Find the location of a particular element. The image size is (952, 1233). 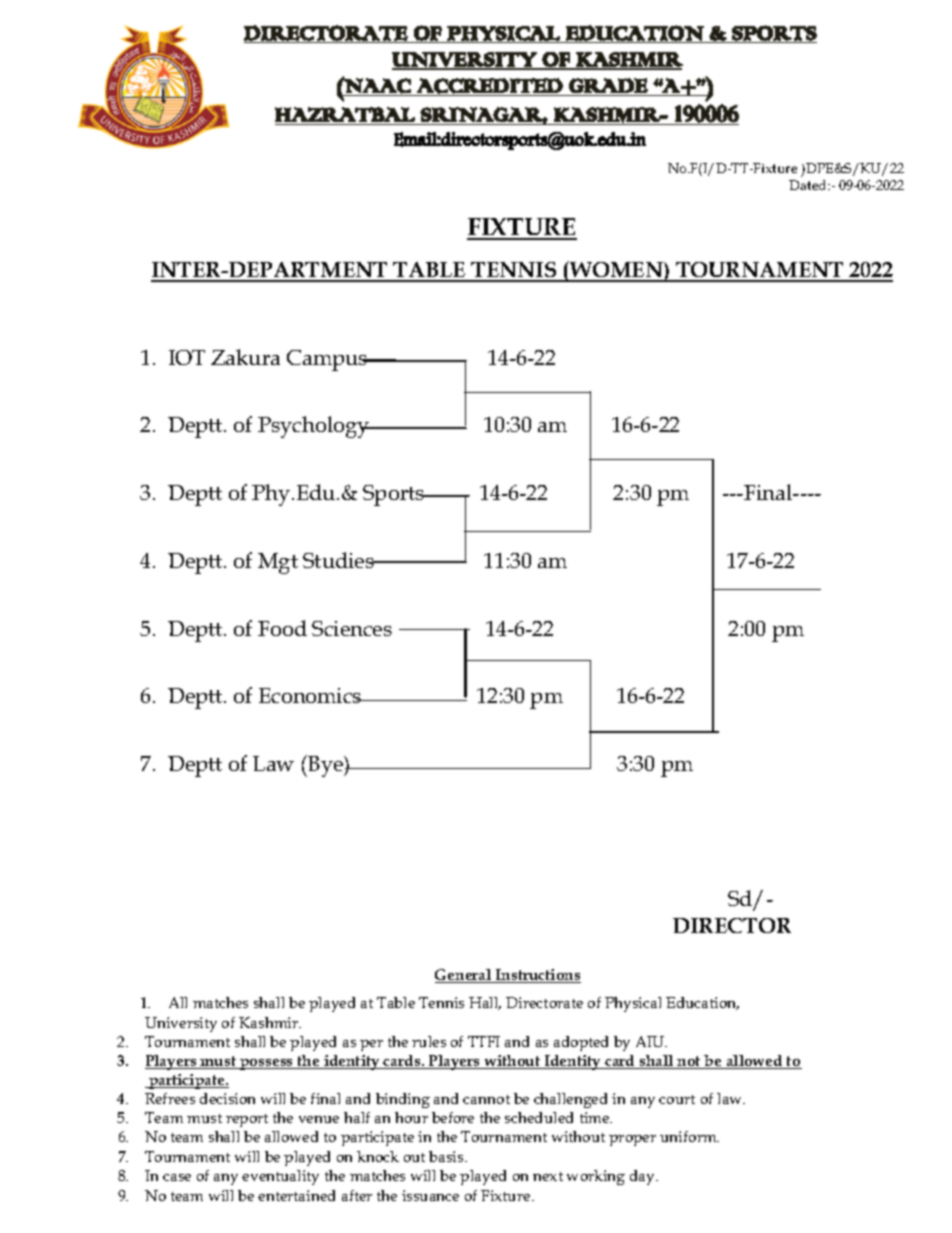

Sciences is located at coordinates (352, 628).
